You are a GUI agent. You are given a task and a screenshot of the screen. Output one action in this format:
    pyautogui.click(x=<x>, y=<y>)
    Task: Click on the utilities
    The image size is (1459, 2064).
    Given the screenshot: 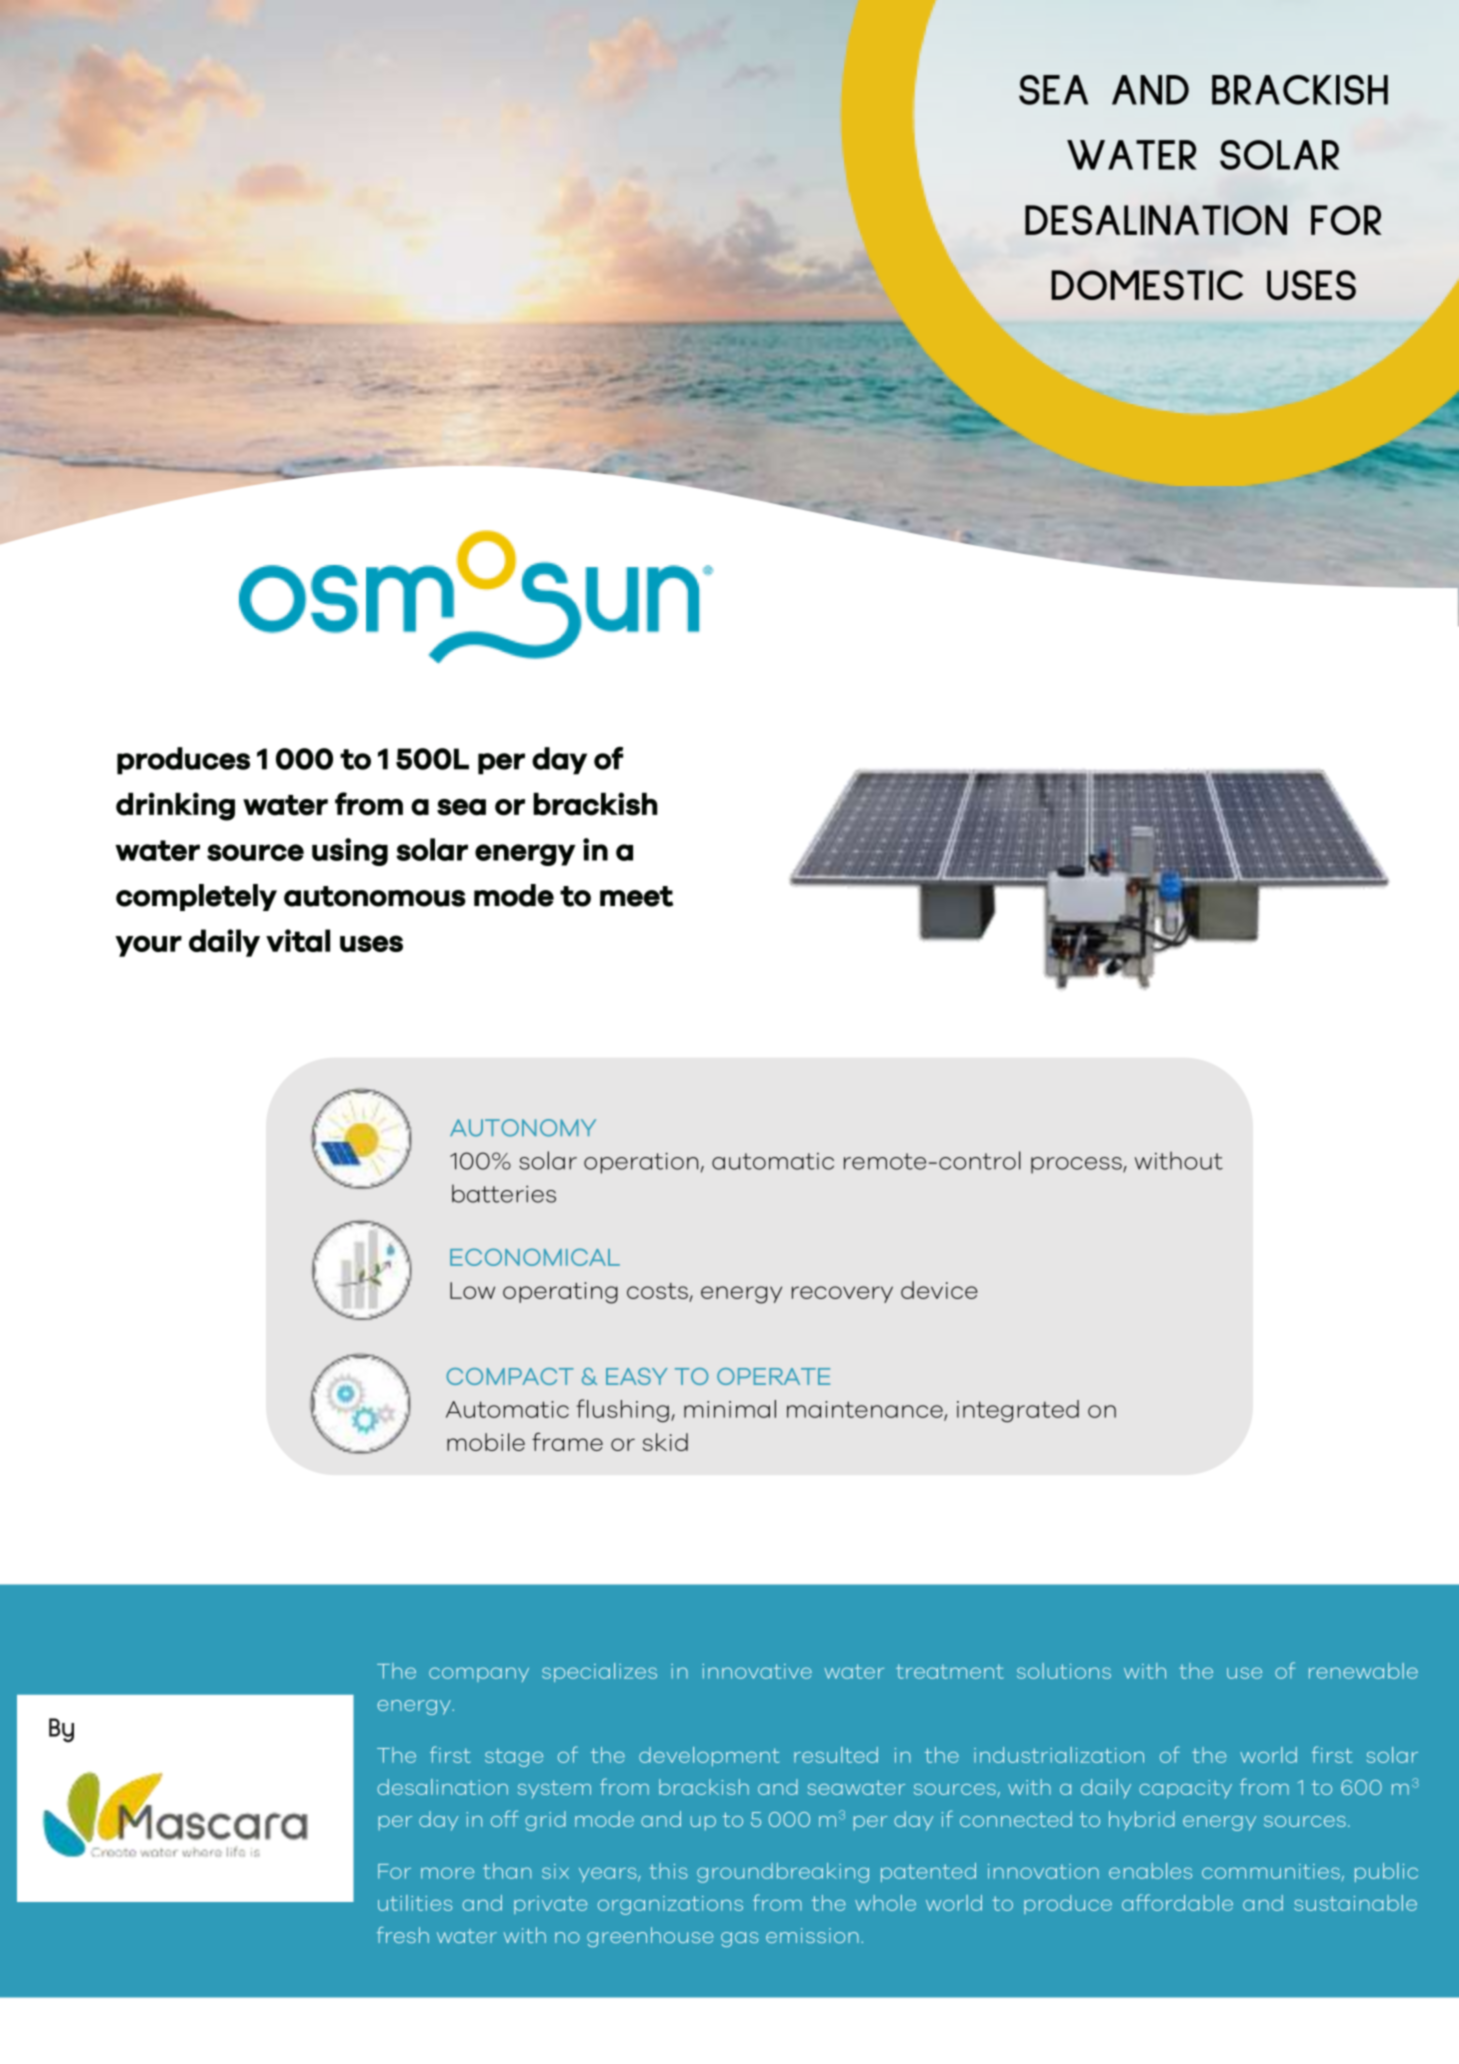 What is the action you would take?
    pyautogui.click(x=415, y=1903)
